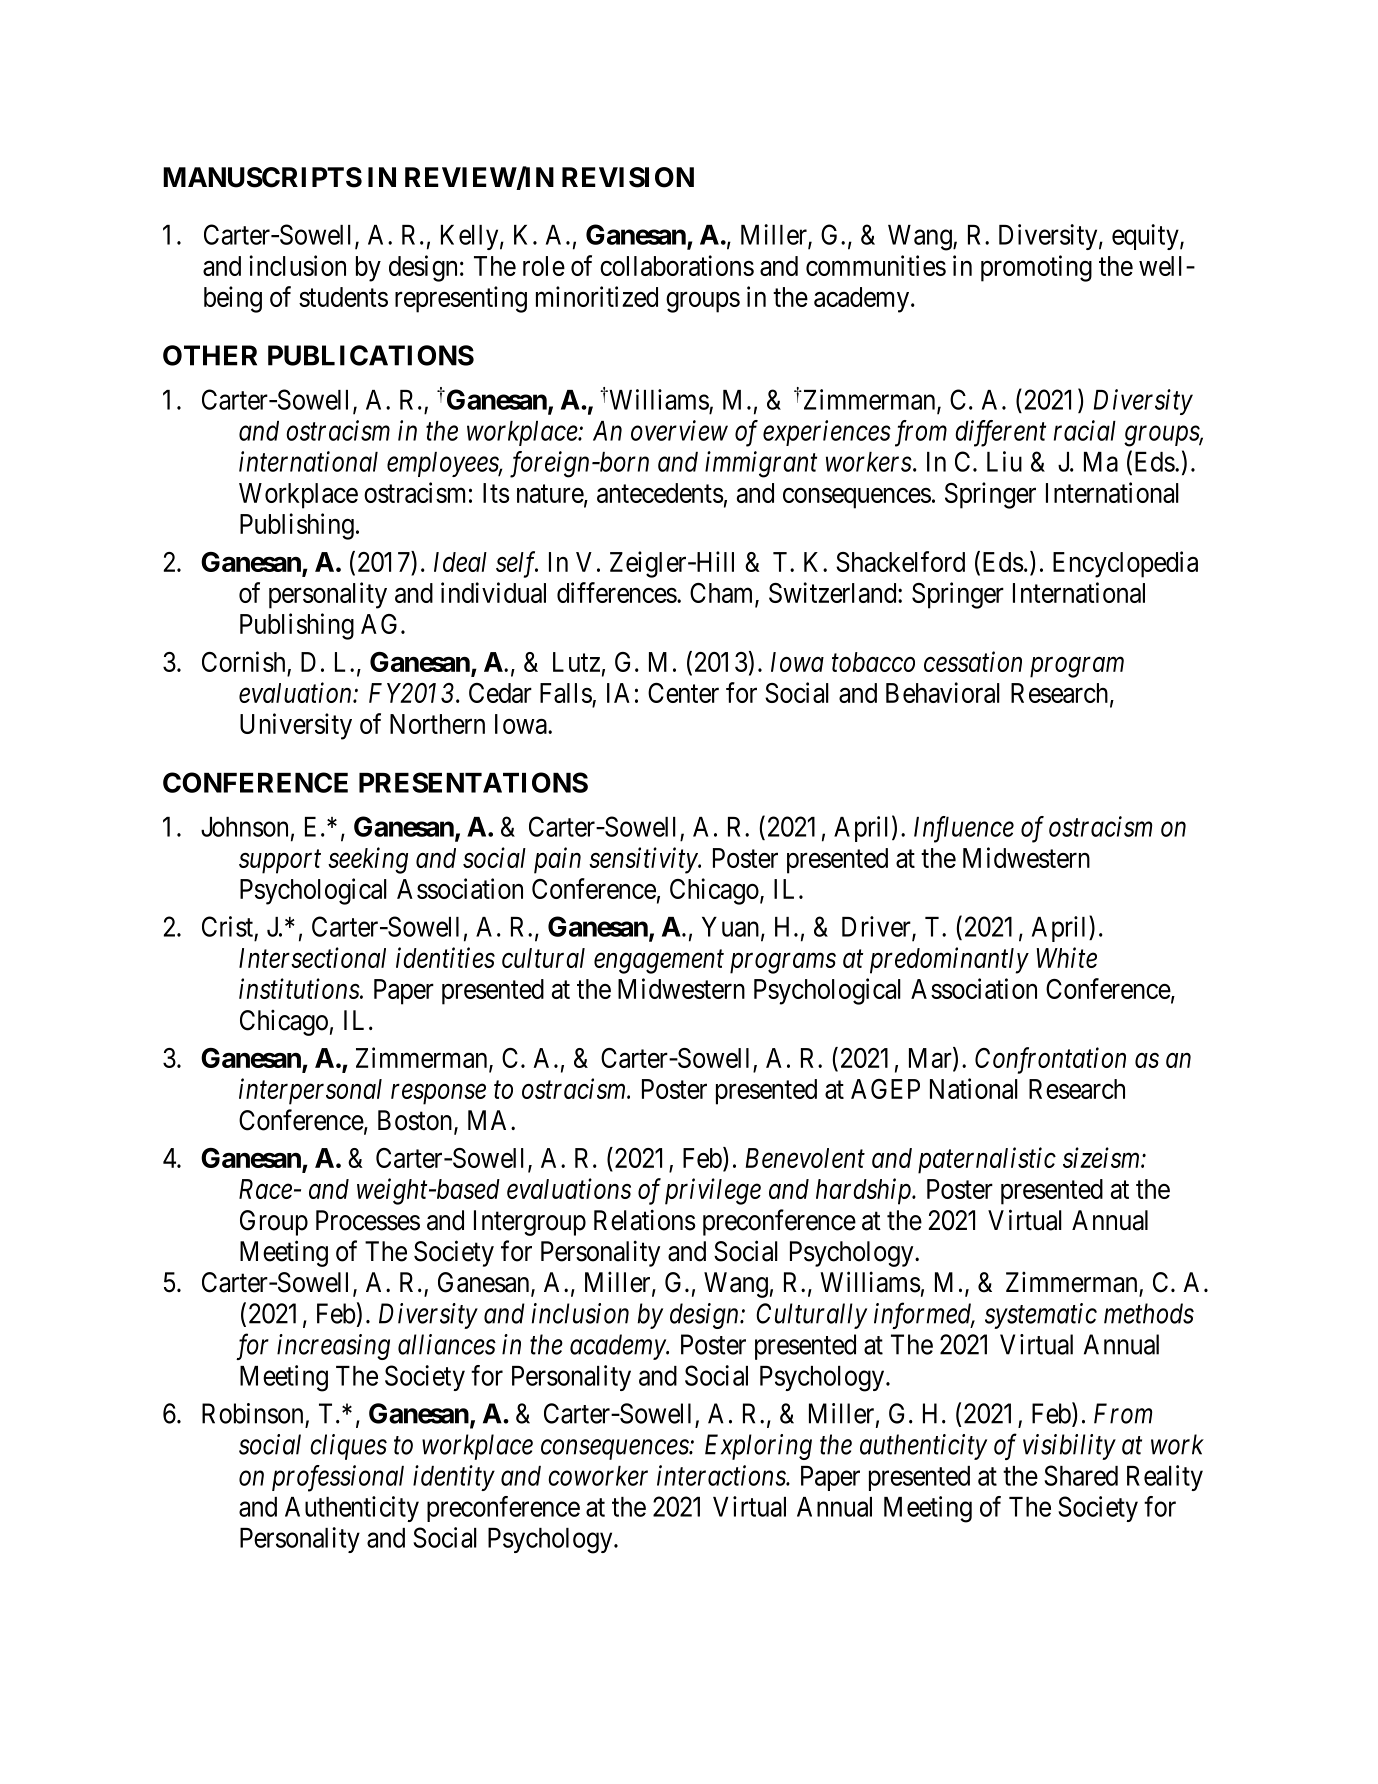 This document has height=1784, width=1378. I want to click on privilege, so click(713, 1191).
